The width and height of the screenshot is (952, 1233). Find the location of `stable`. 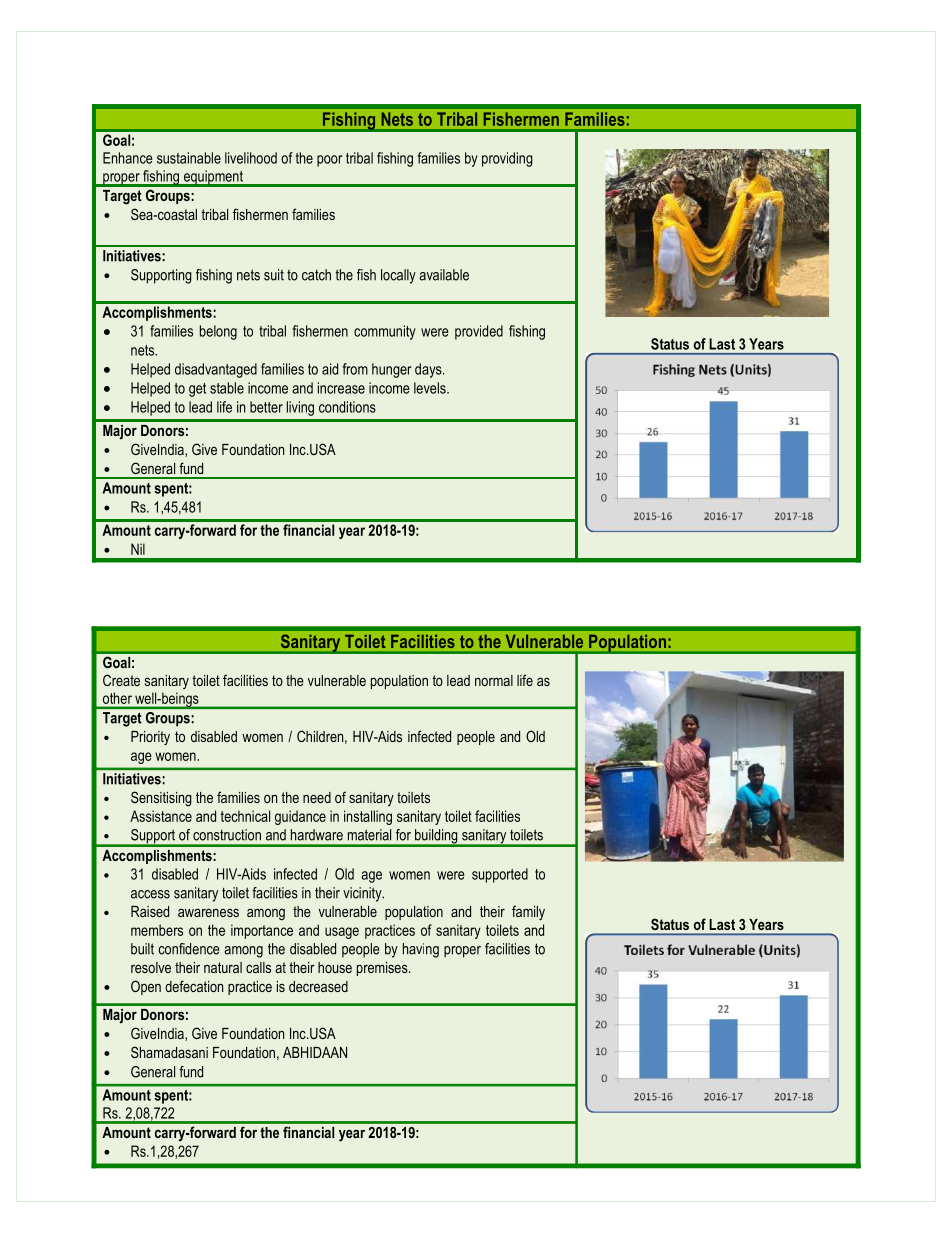

stable is located at coordinates (227, 388).
